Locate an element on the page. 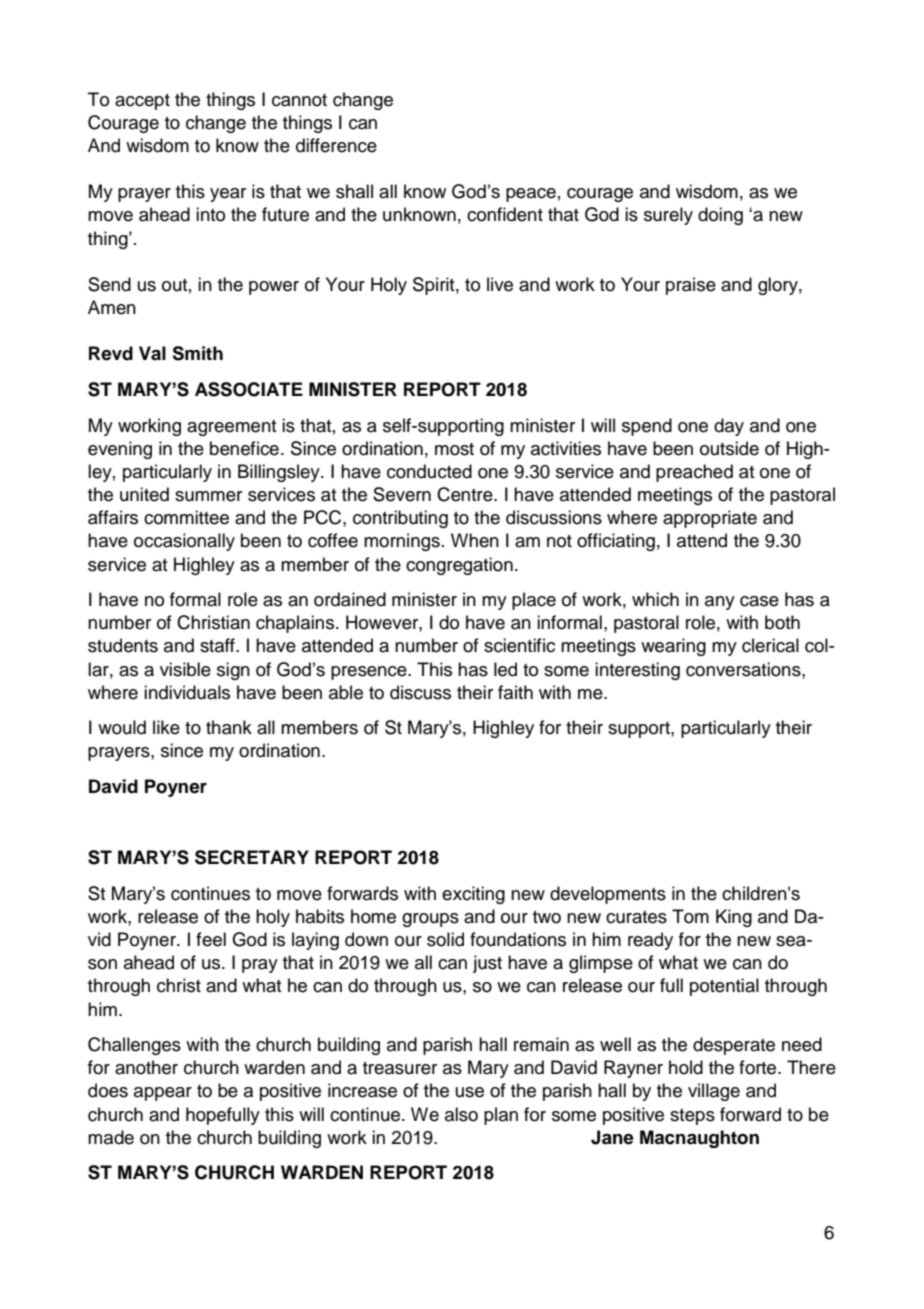 This page has height=1309, width=924. peace is located at coordinates (531, 195).
